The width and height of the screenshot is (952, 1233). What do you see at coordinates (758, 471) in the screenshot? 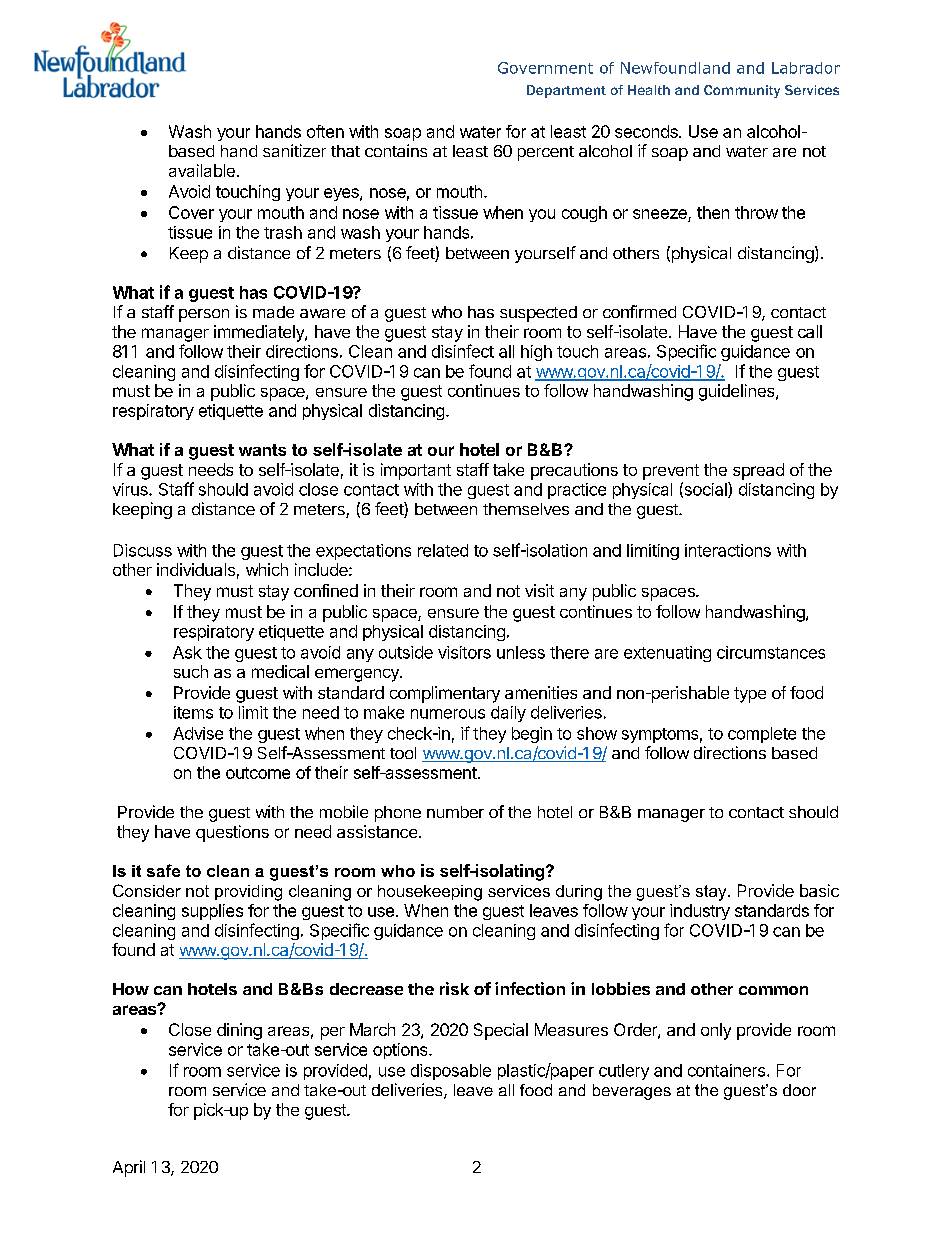
I see `spread` at bounding box center [758, 471].
